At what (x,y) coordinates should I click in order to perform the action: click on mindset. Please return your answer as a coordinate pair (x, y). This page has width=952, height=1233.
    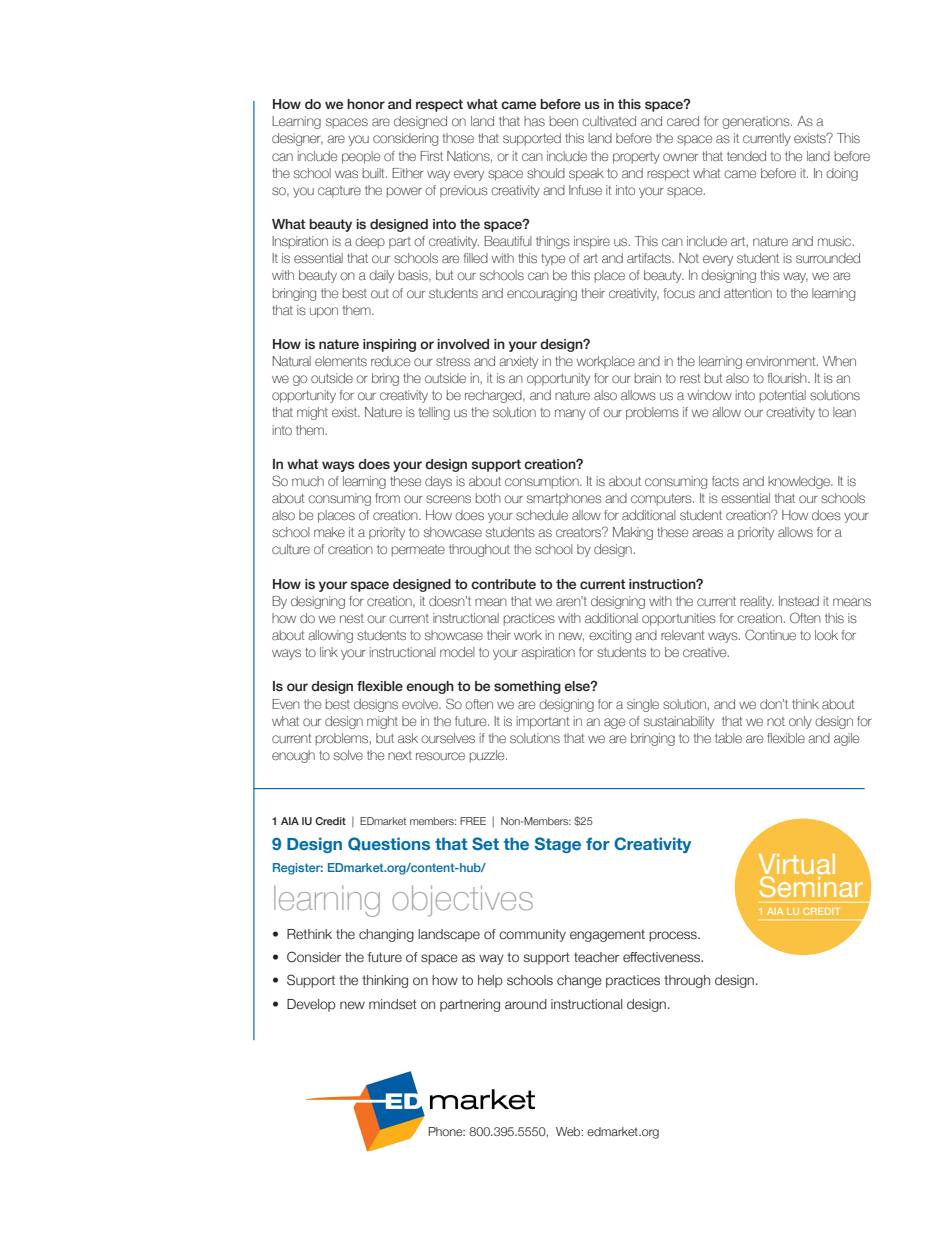
    Looking at the image, I should click on (393, 1004).
